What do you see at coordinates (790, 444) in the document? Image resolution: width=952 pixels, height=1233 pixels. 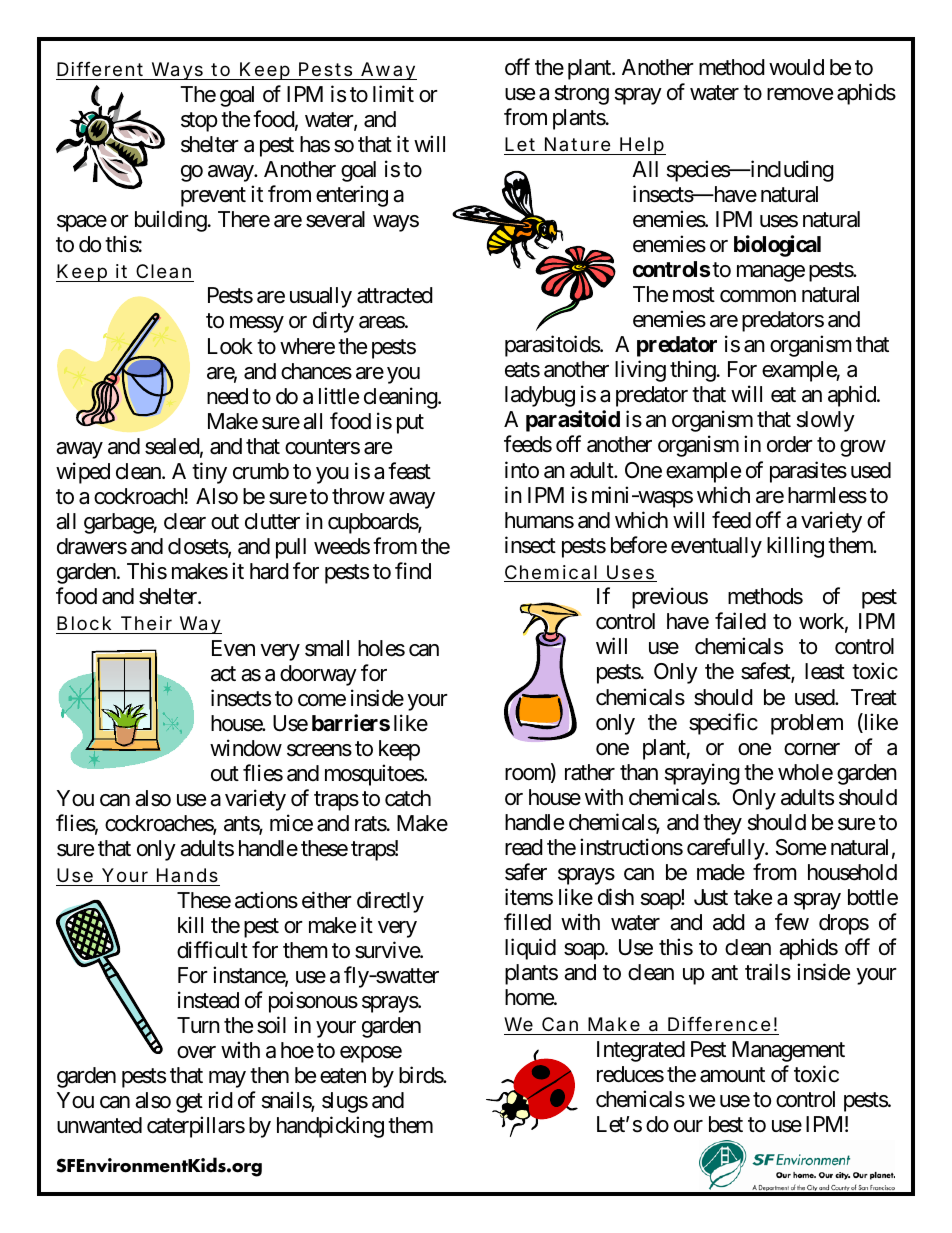 I see `order` at bounding box center [790, 444].
